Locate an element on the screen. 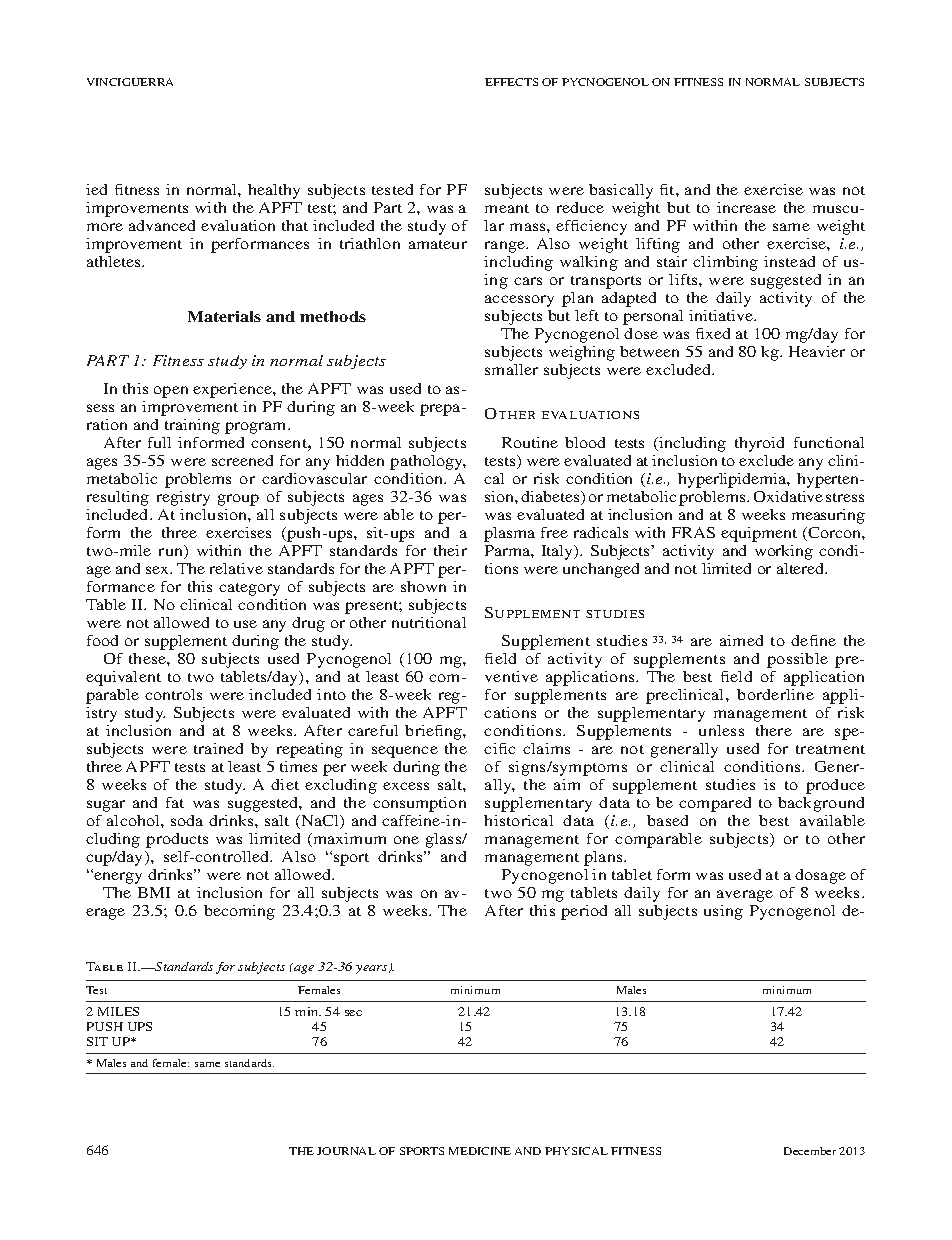 This screenshot has height=1240, width=952. advanced is located at coordinates (162, 225).
